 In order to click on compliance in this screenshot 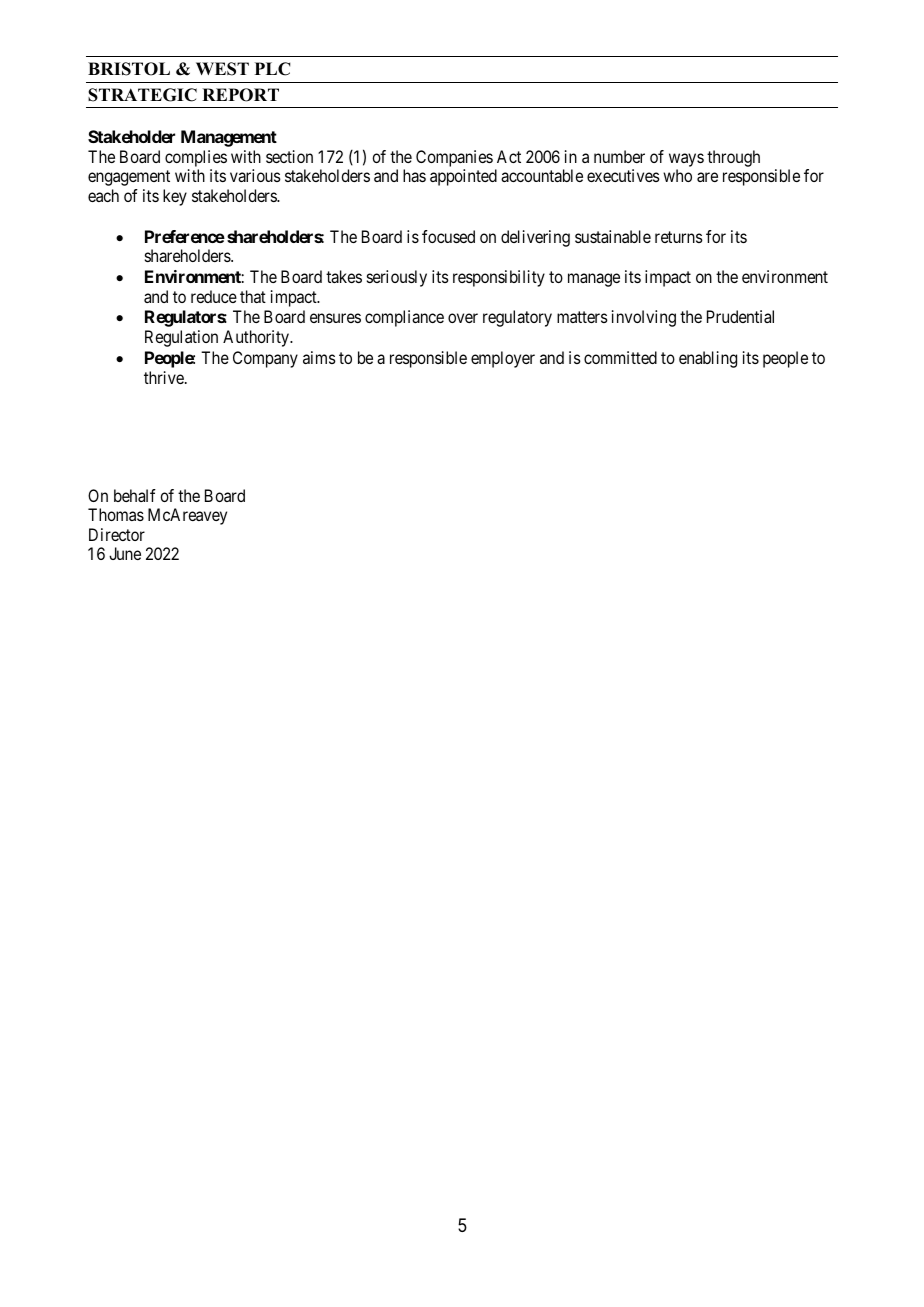, I will do `click(404, 318)`.
